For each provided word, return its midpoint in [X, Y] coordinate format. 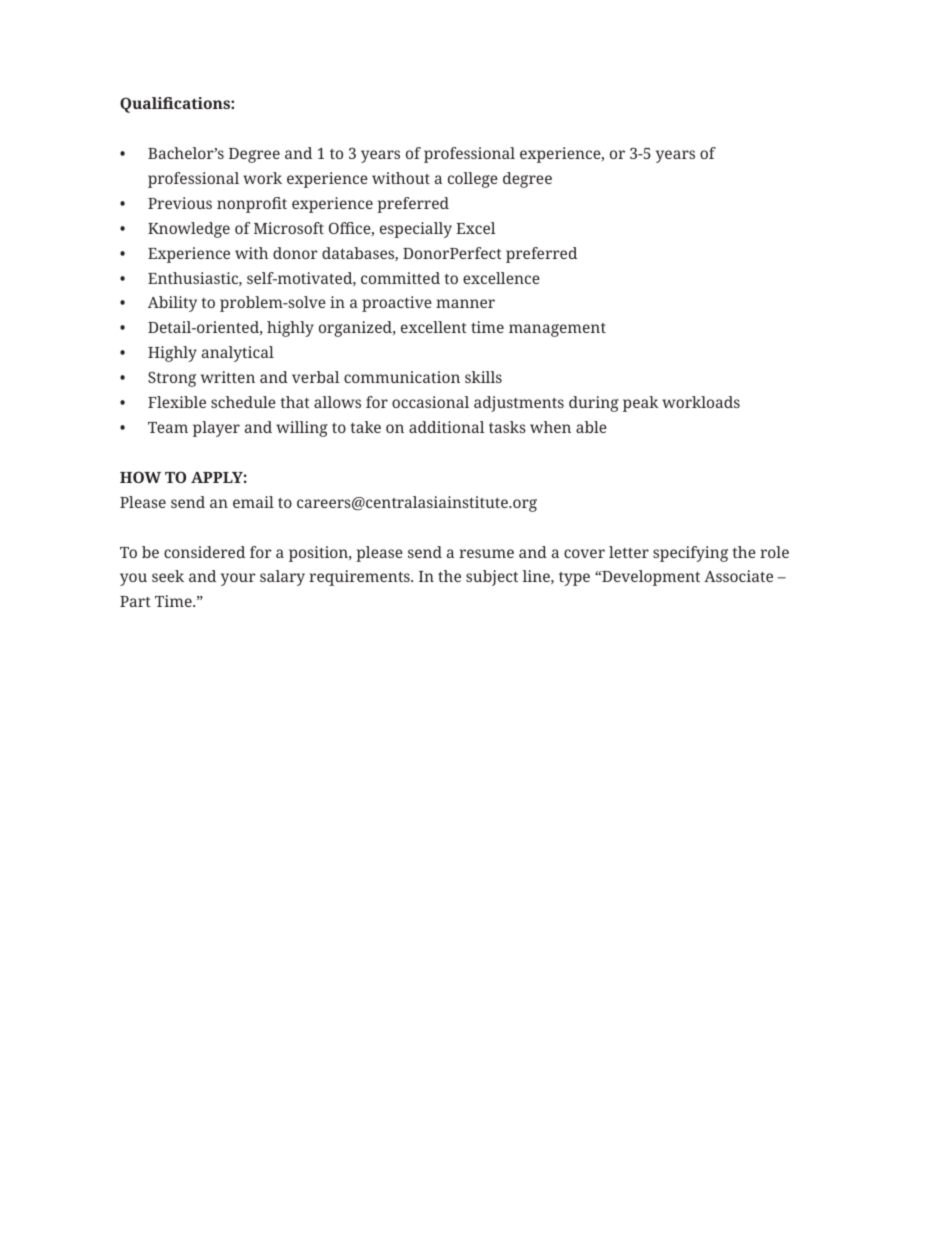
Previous [180, 203]
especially [416, 230]
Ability [172, 304]
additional [447, 427]
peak [641, 404]
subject [492, 578]
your [238, 579]
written [228, 377]
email [253, 502]
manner [465, 303]
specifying [690, 554]
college [473, 180]
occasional [430, 402]
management [557, 330]
